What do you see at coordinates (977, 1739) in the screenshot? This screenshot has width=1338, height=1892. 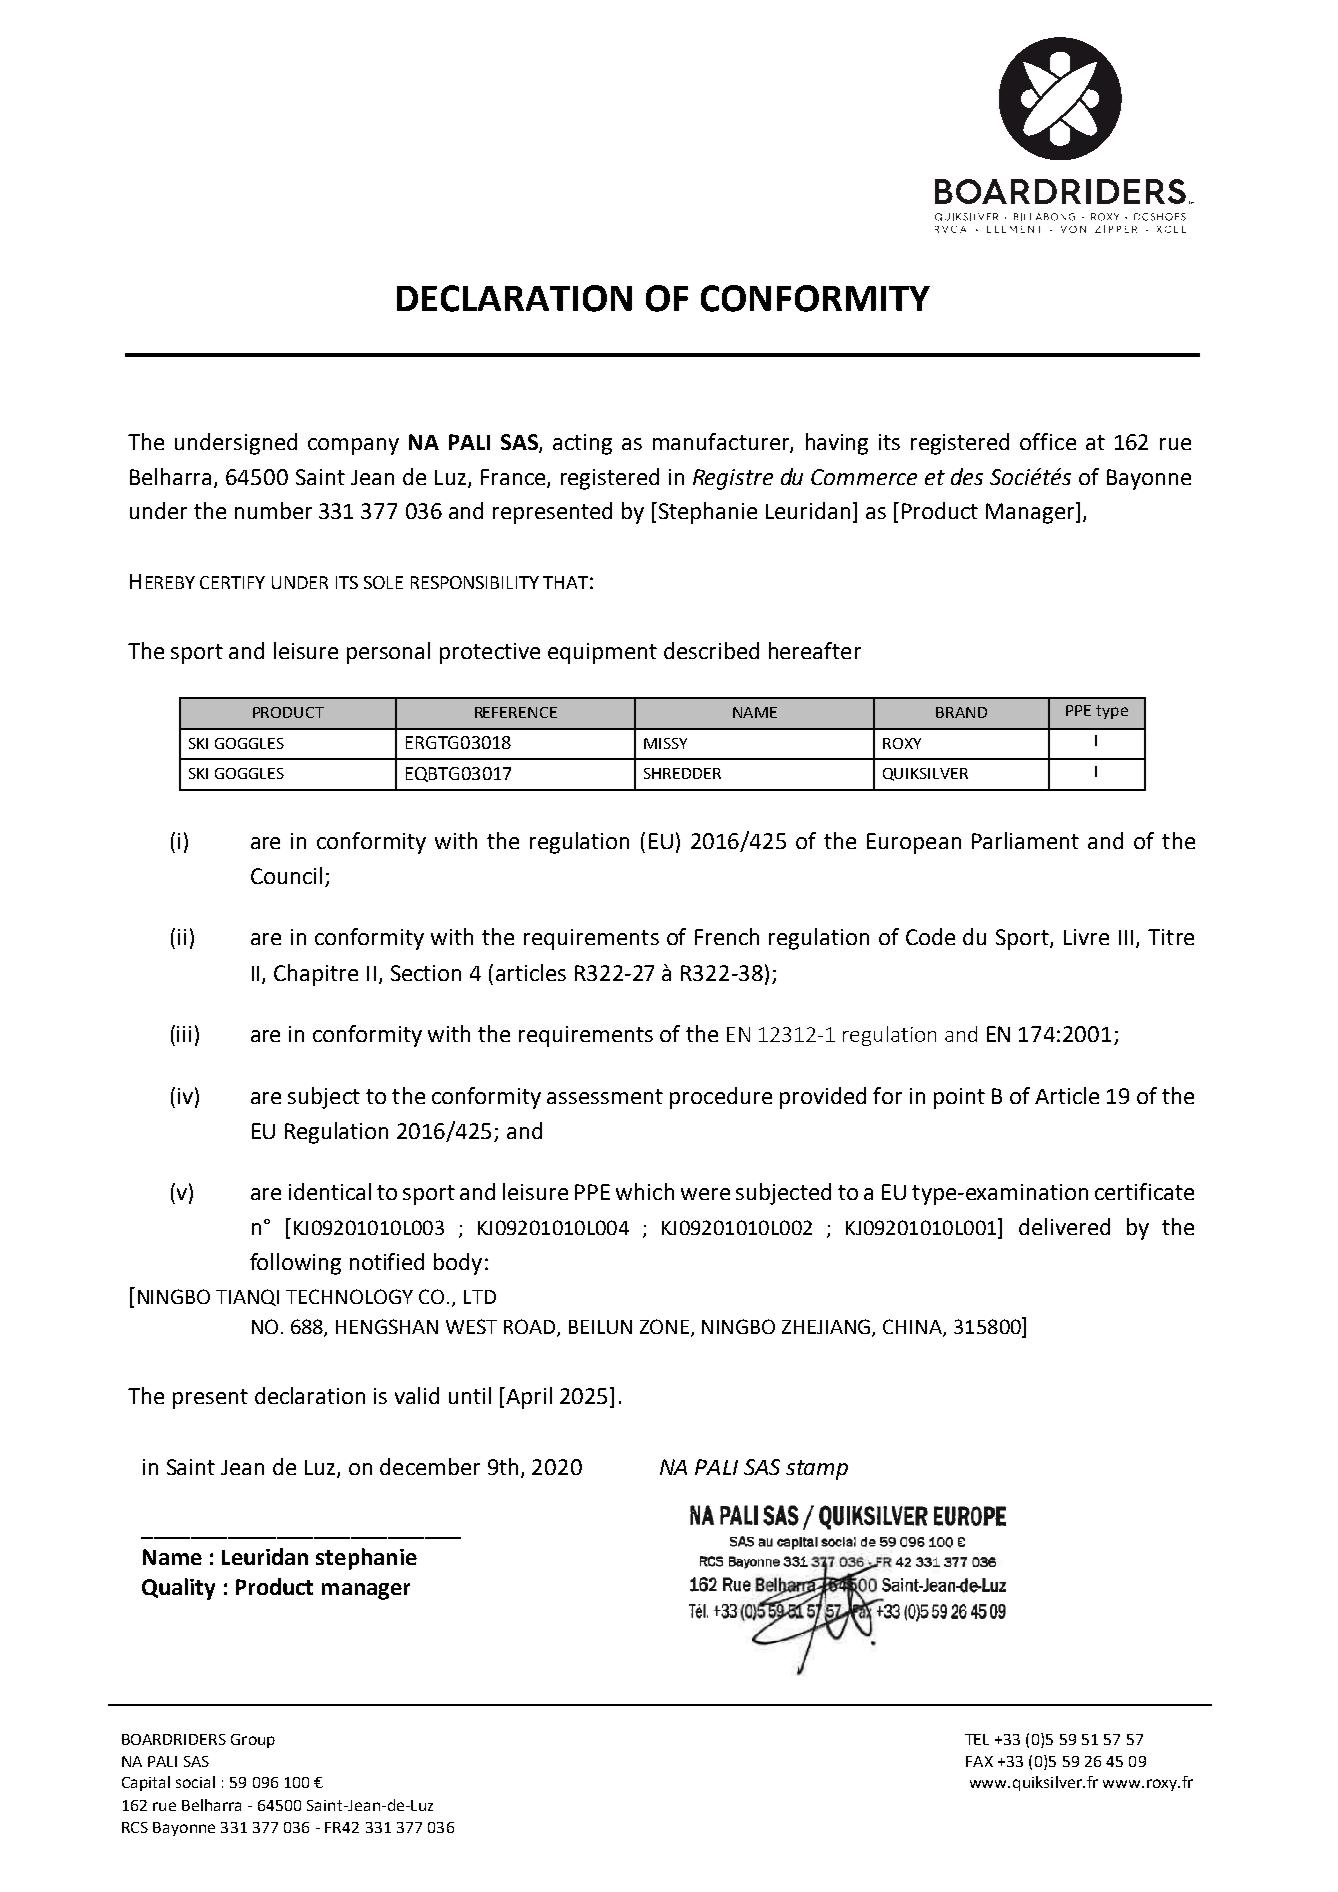 I see `TEL` at bounding box center [977, 1739].
